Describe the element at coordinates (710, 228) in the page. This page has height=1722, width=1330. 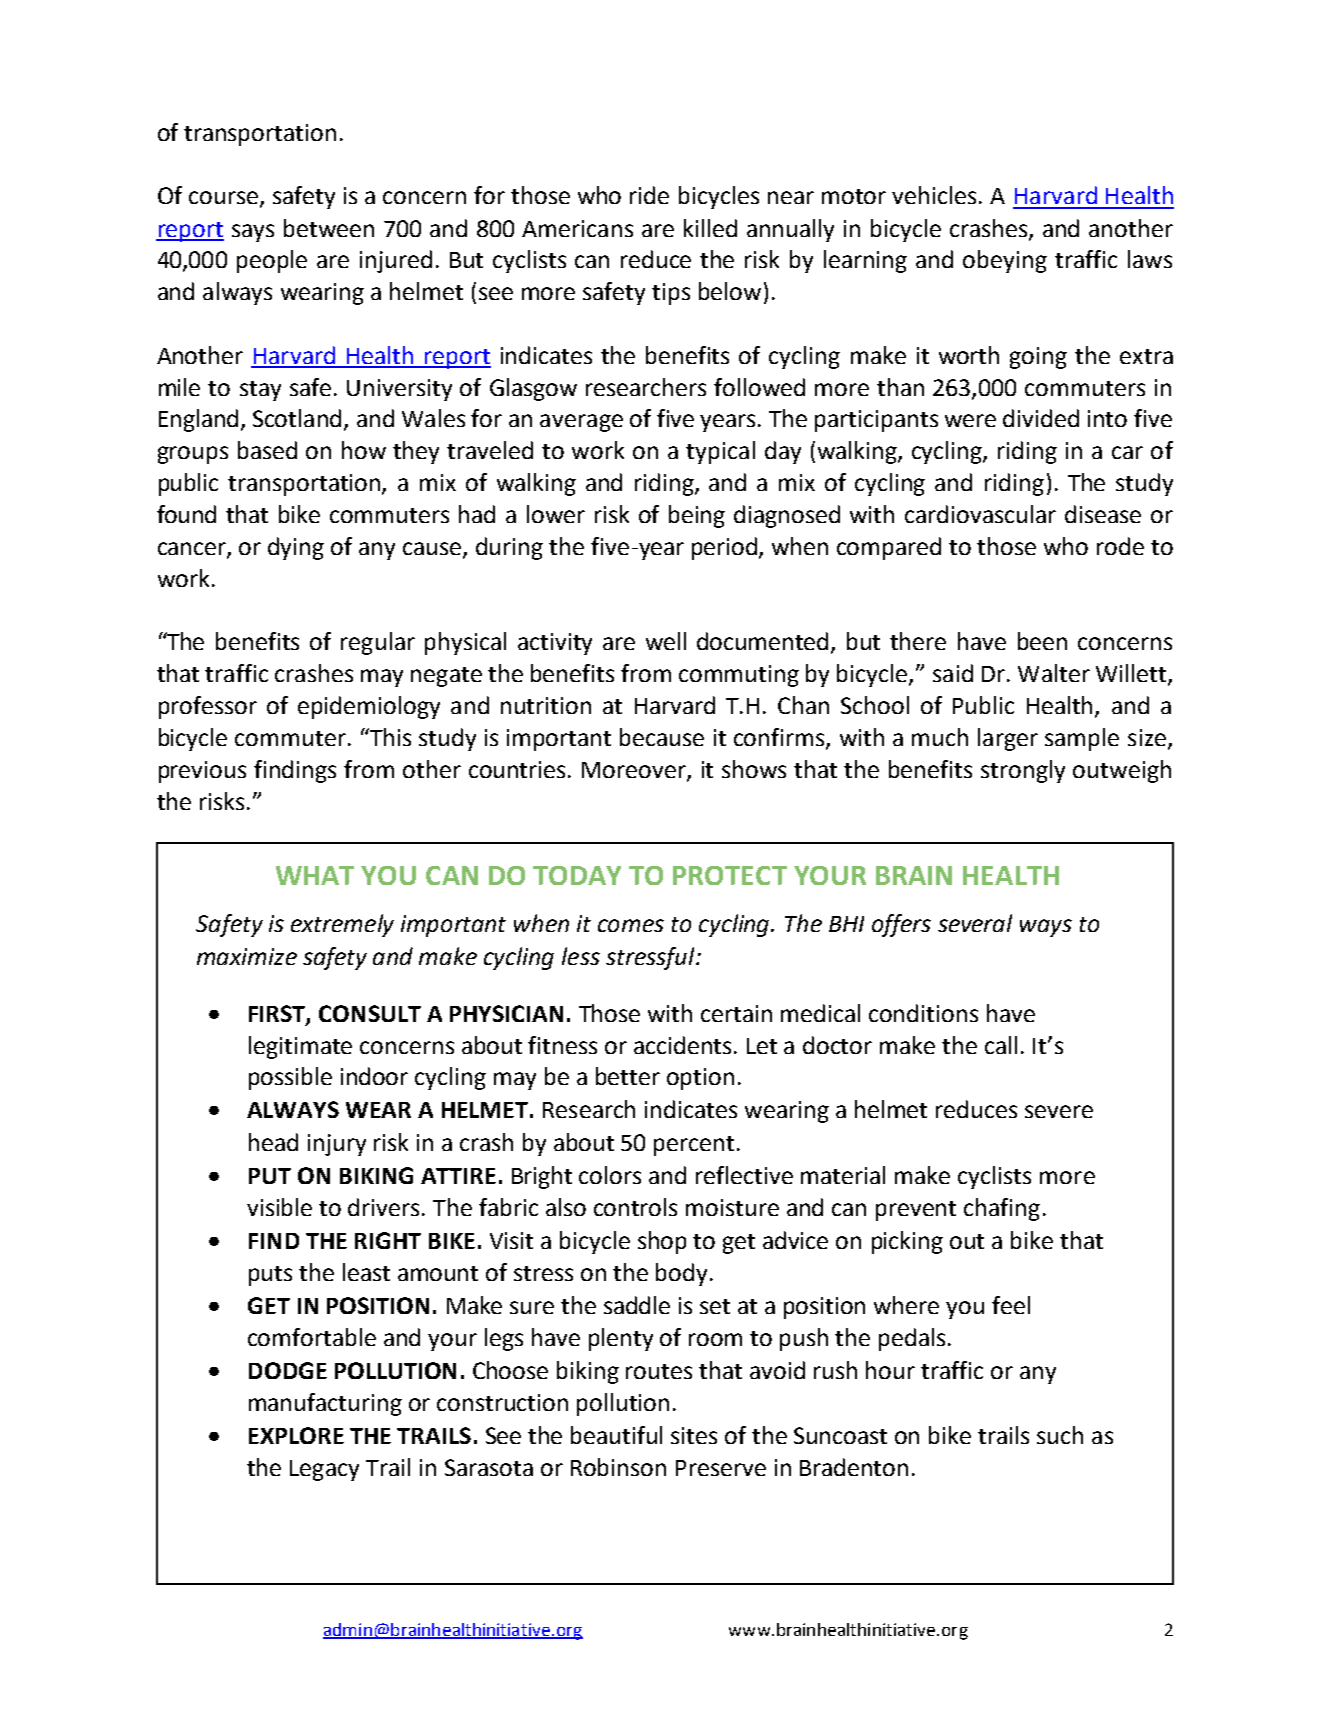
I see `killed` at that location.
